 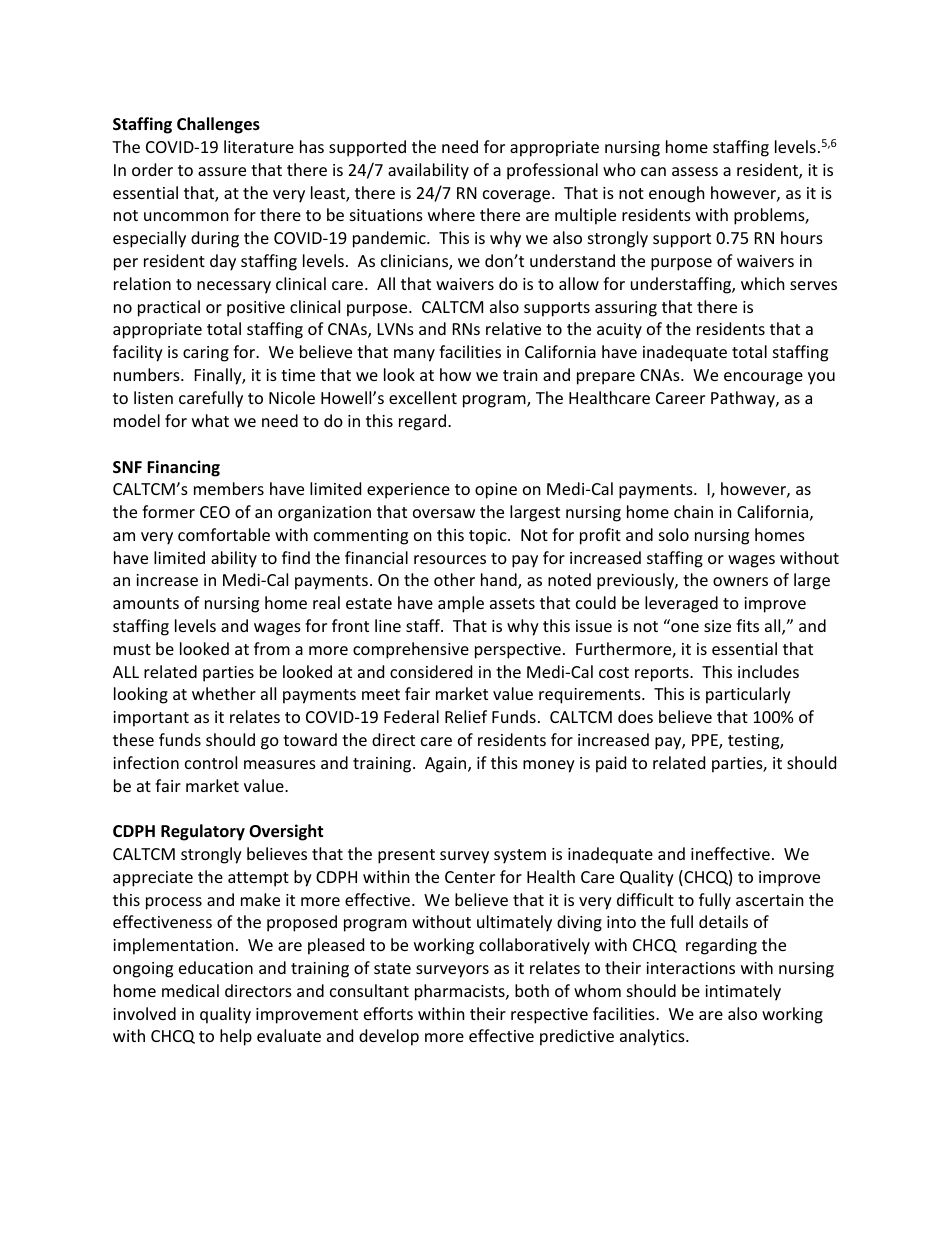 I want to click on coverage, so click(x=518, y=196).
